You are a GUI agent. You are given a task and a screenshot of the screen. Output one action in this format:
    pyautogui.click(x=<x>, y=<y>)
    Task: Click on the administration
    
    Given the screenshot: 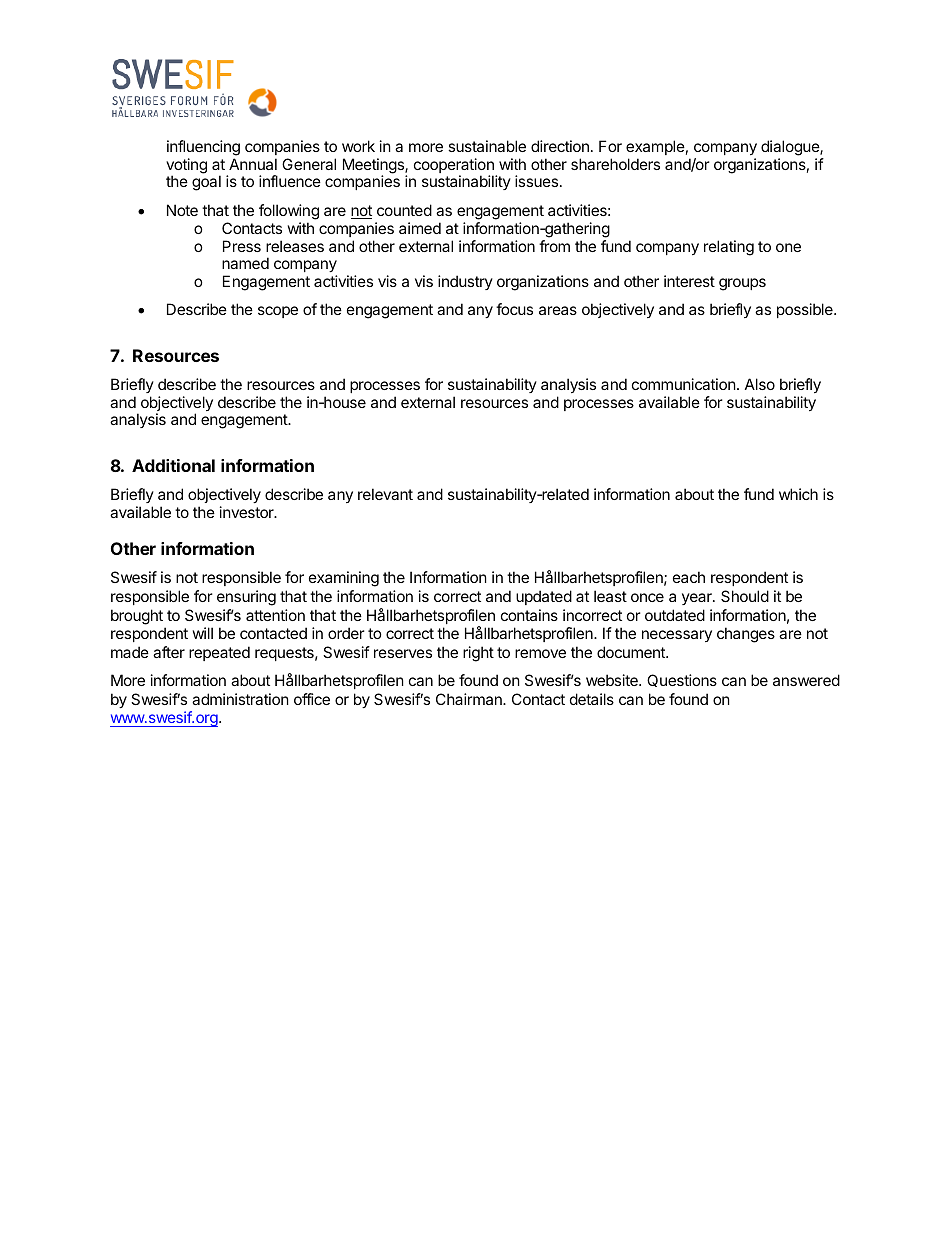 What is the action you would take?
    pyautogui.click(x=240, y=699)
